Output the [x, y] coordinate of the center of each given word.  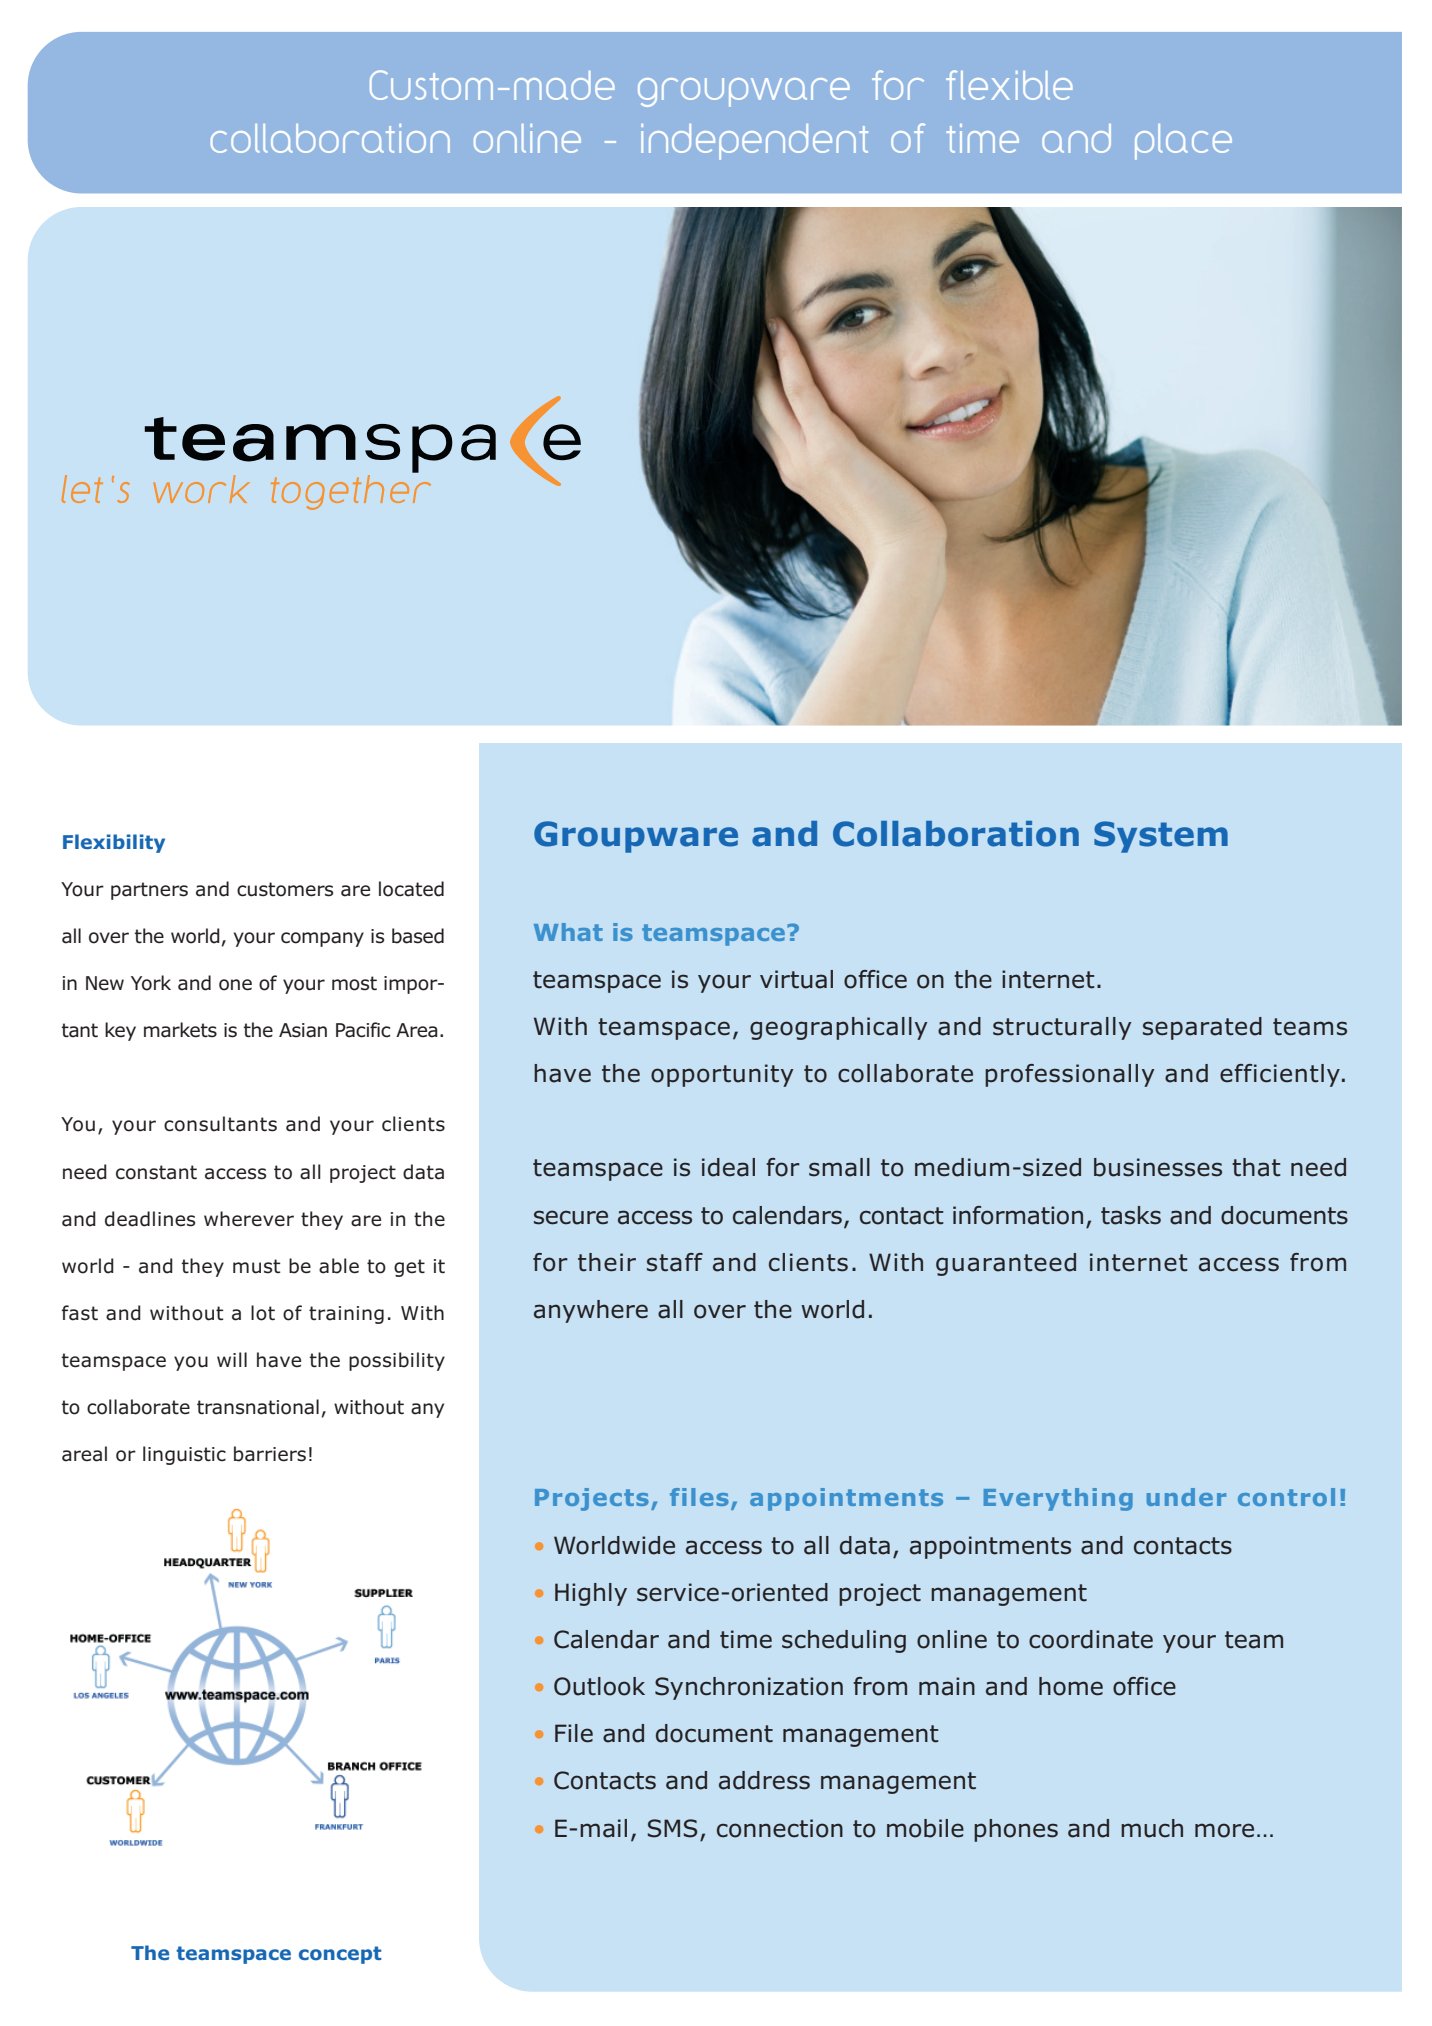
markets [180, 1030]
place [1183, 142]
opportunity [722, 1075]
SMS [672, 1828]
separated [1202, 1028]
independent [754, 142]
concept [340, 1955]
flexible [1009, 85]
